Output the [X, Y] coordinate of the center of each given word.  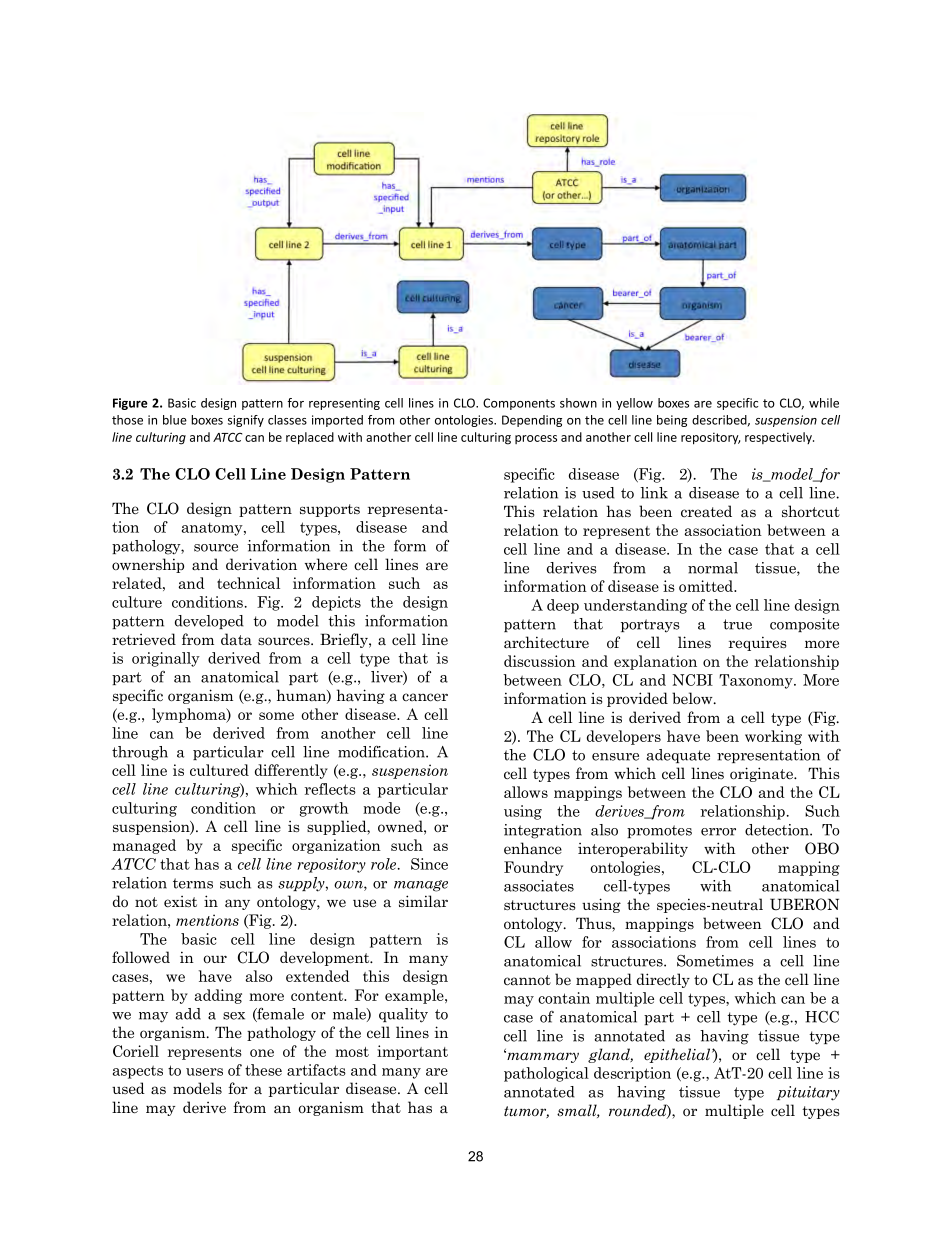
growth [324, 809]
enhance [533, 848]
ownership [148, 565]
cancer [425, 697]
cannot [527, 980]
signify [246, 421]
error [718, 832]
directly [663, 980]
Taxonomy [757, 681]
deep [563, 606]
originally [166, 659]
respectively [779, 438]
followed [141, 957]
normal [713, 568]
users [204, 1072]
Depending [532, 421]
